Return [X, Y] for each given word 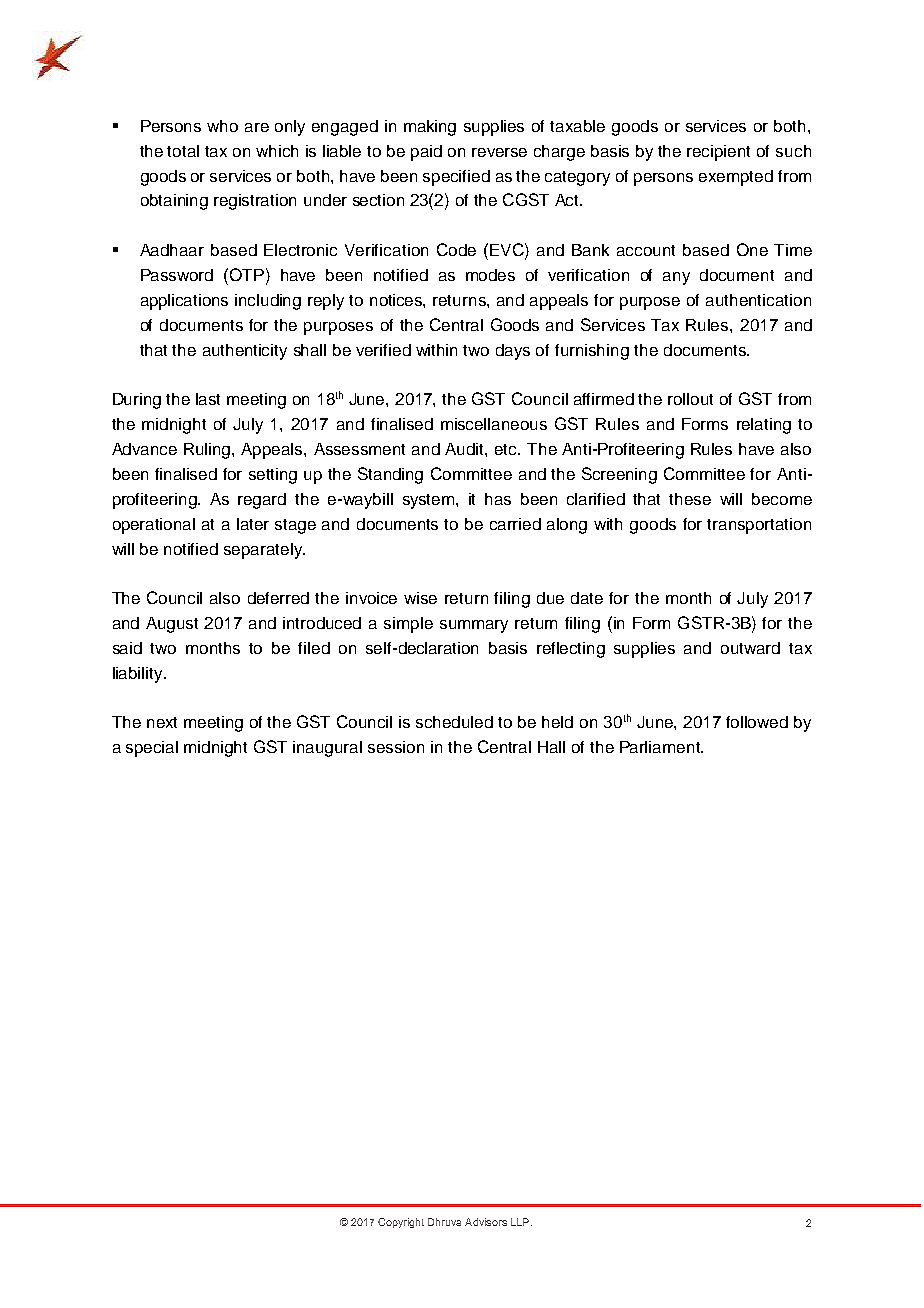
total [183, 151]
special [152, 749]
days [513, 352]
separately [264, 551]
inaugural [327, 749]
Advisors [486, 1222]
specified [456, 178]
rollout [690, 399]
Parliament [661, 747]
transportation [759, 526]
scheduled [454, 722]
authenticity [245, 352]
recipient [718, 153]
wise [420, 598]
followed [757, 722]
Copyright [401, 1223]
